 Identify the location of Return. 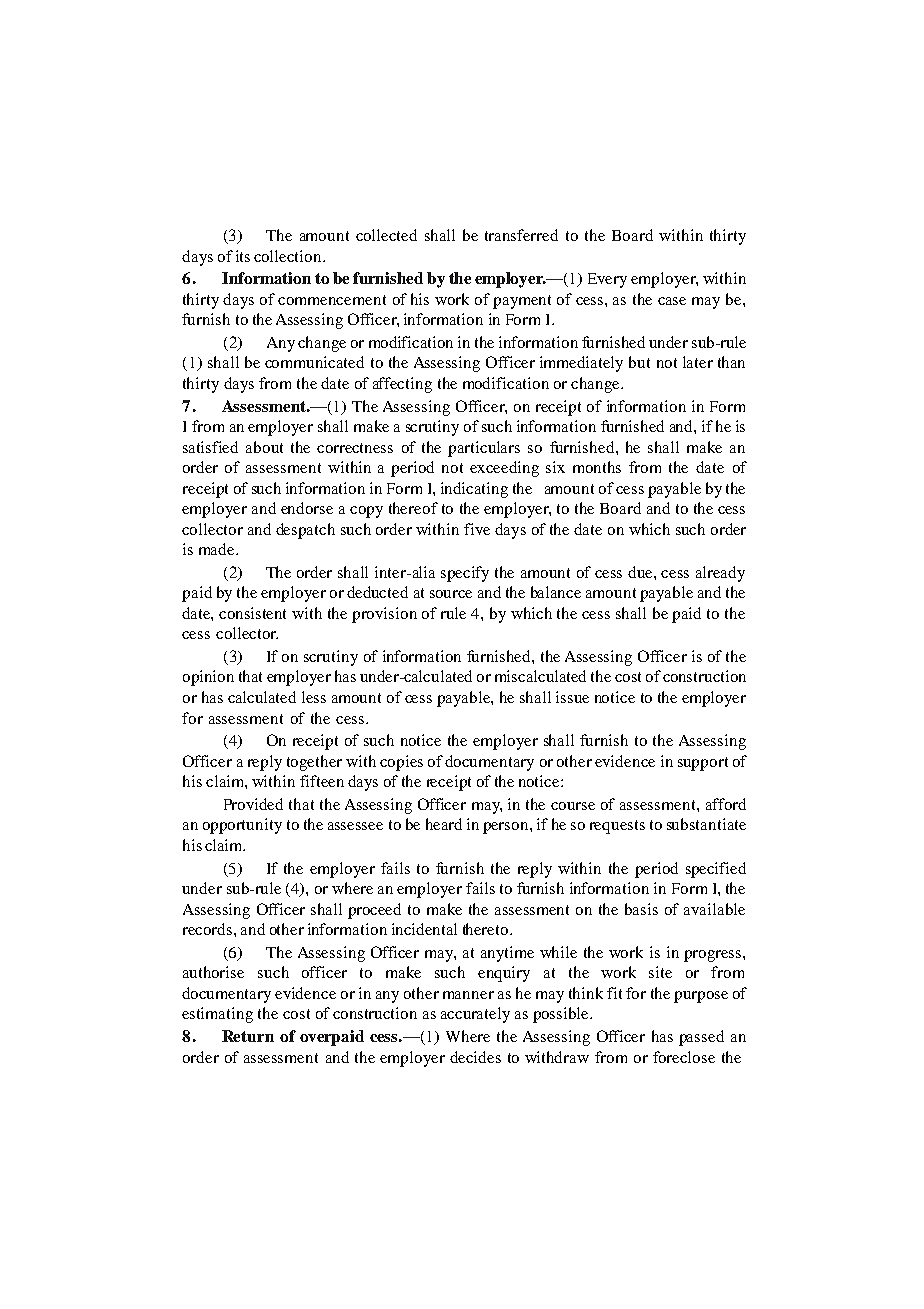
(248, 1036).
